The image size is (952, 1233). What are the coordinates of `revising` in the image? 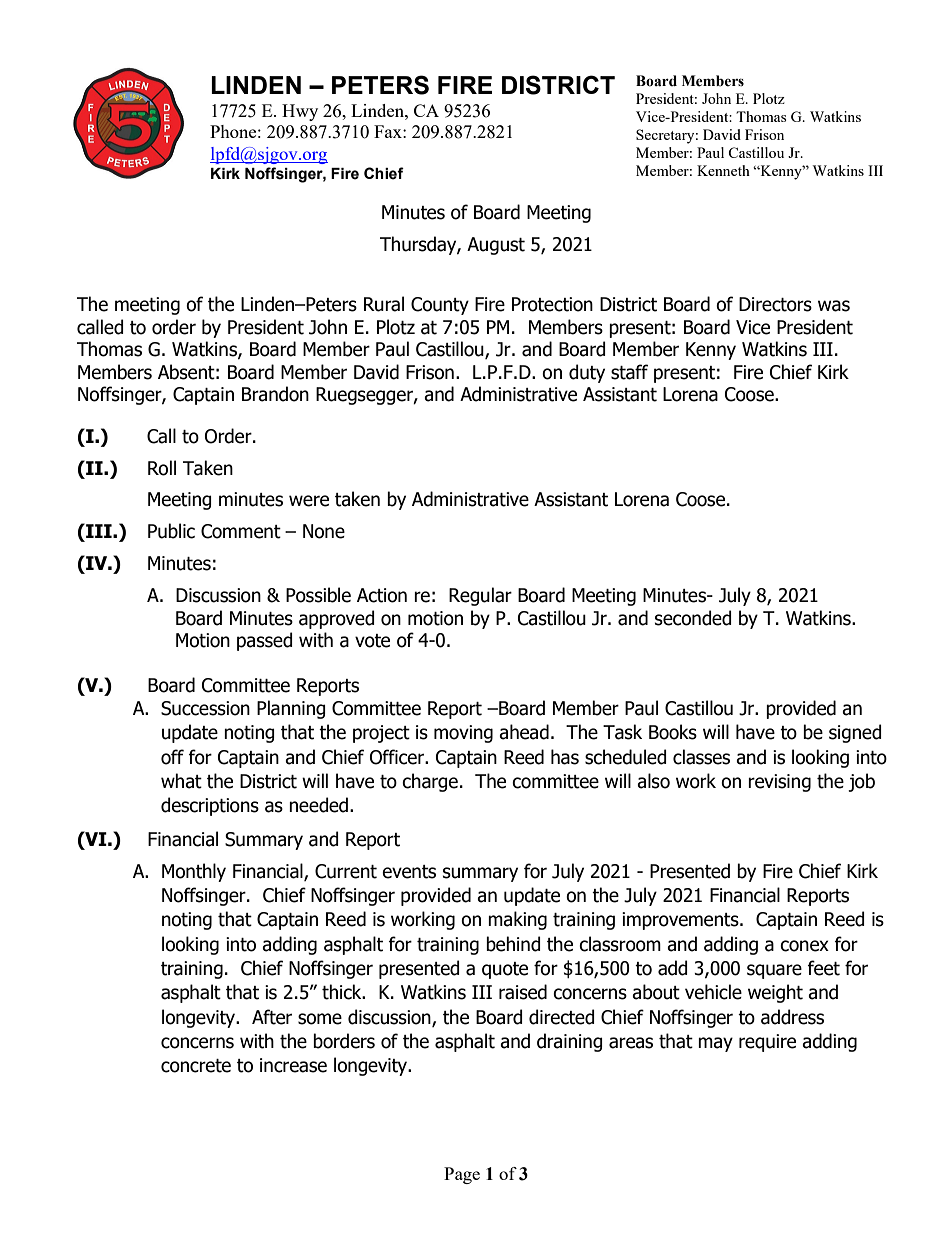 It's located at (779, 783).
